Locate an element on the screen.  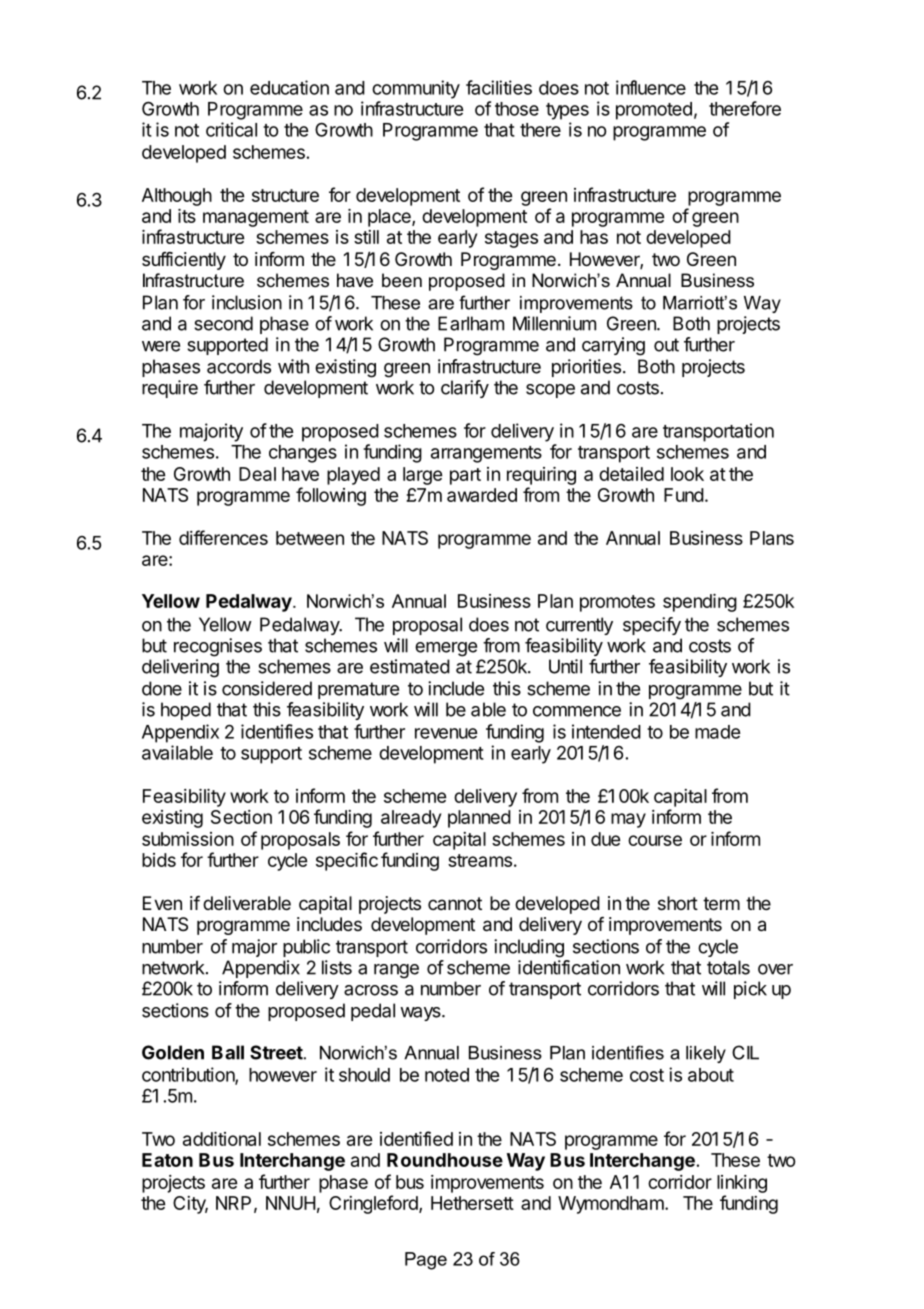
critical is located at coordinates (231, 129).
